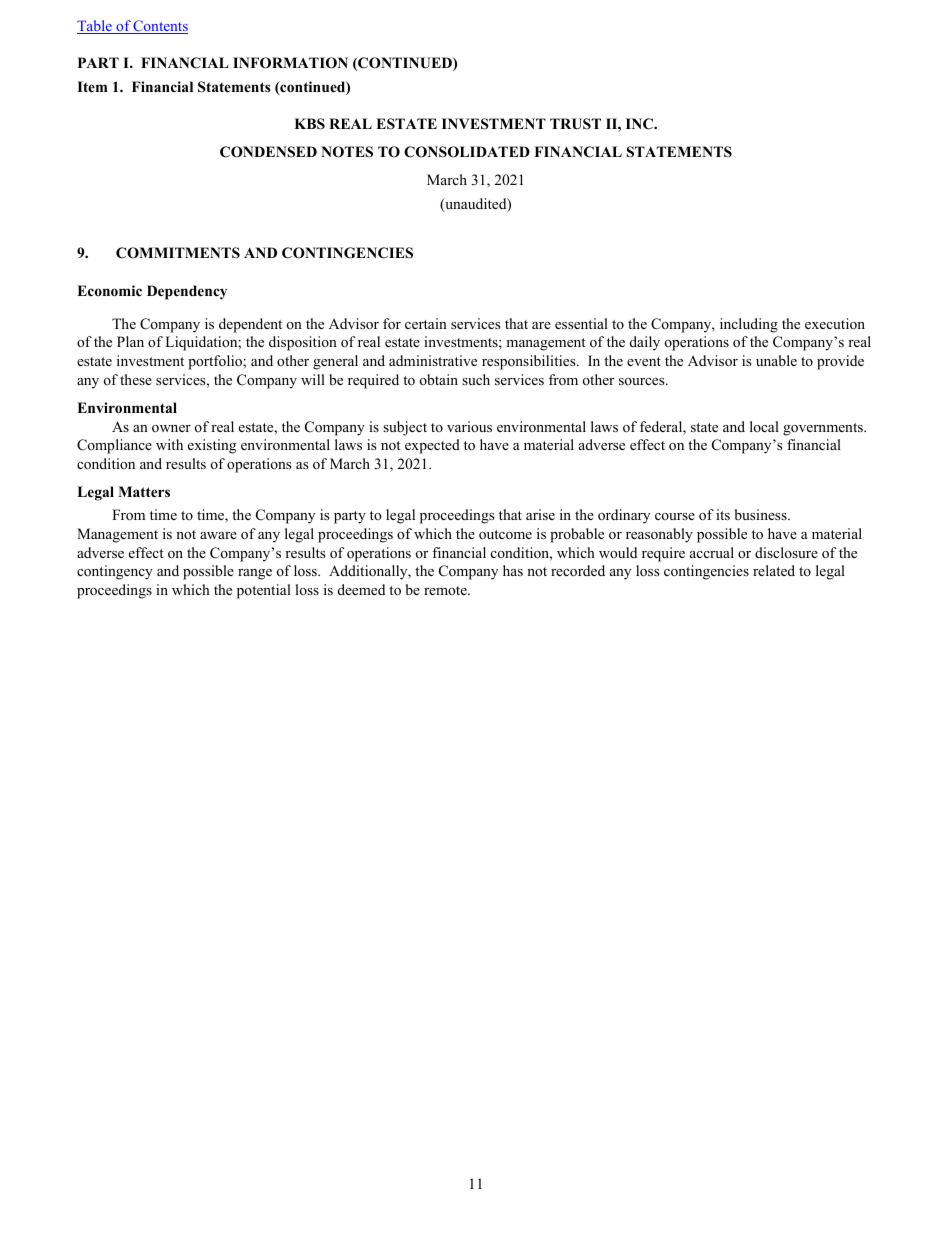  What do you see at coordinates (290, 63) in the document?
I see `INFORMATION` at bounding box center [290, 63].
